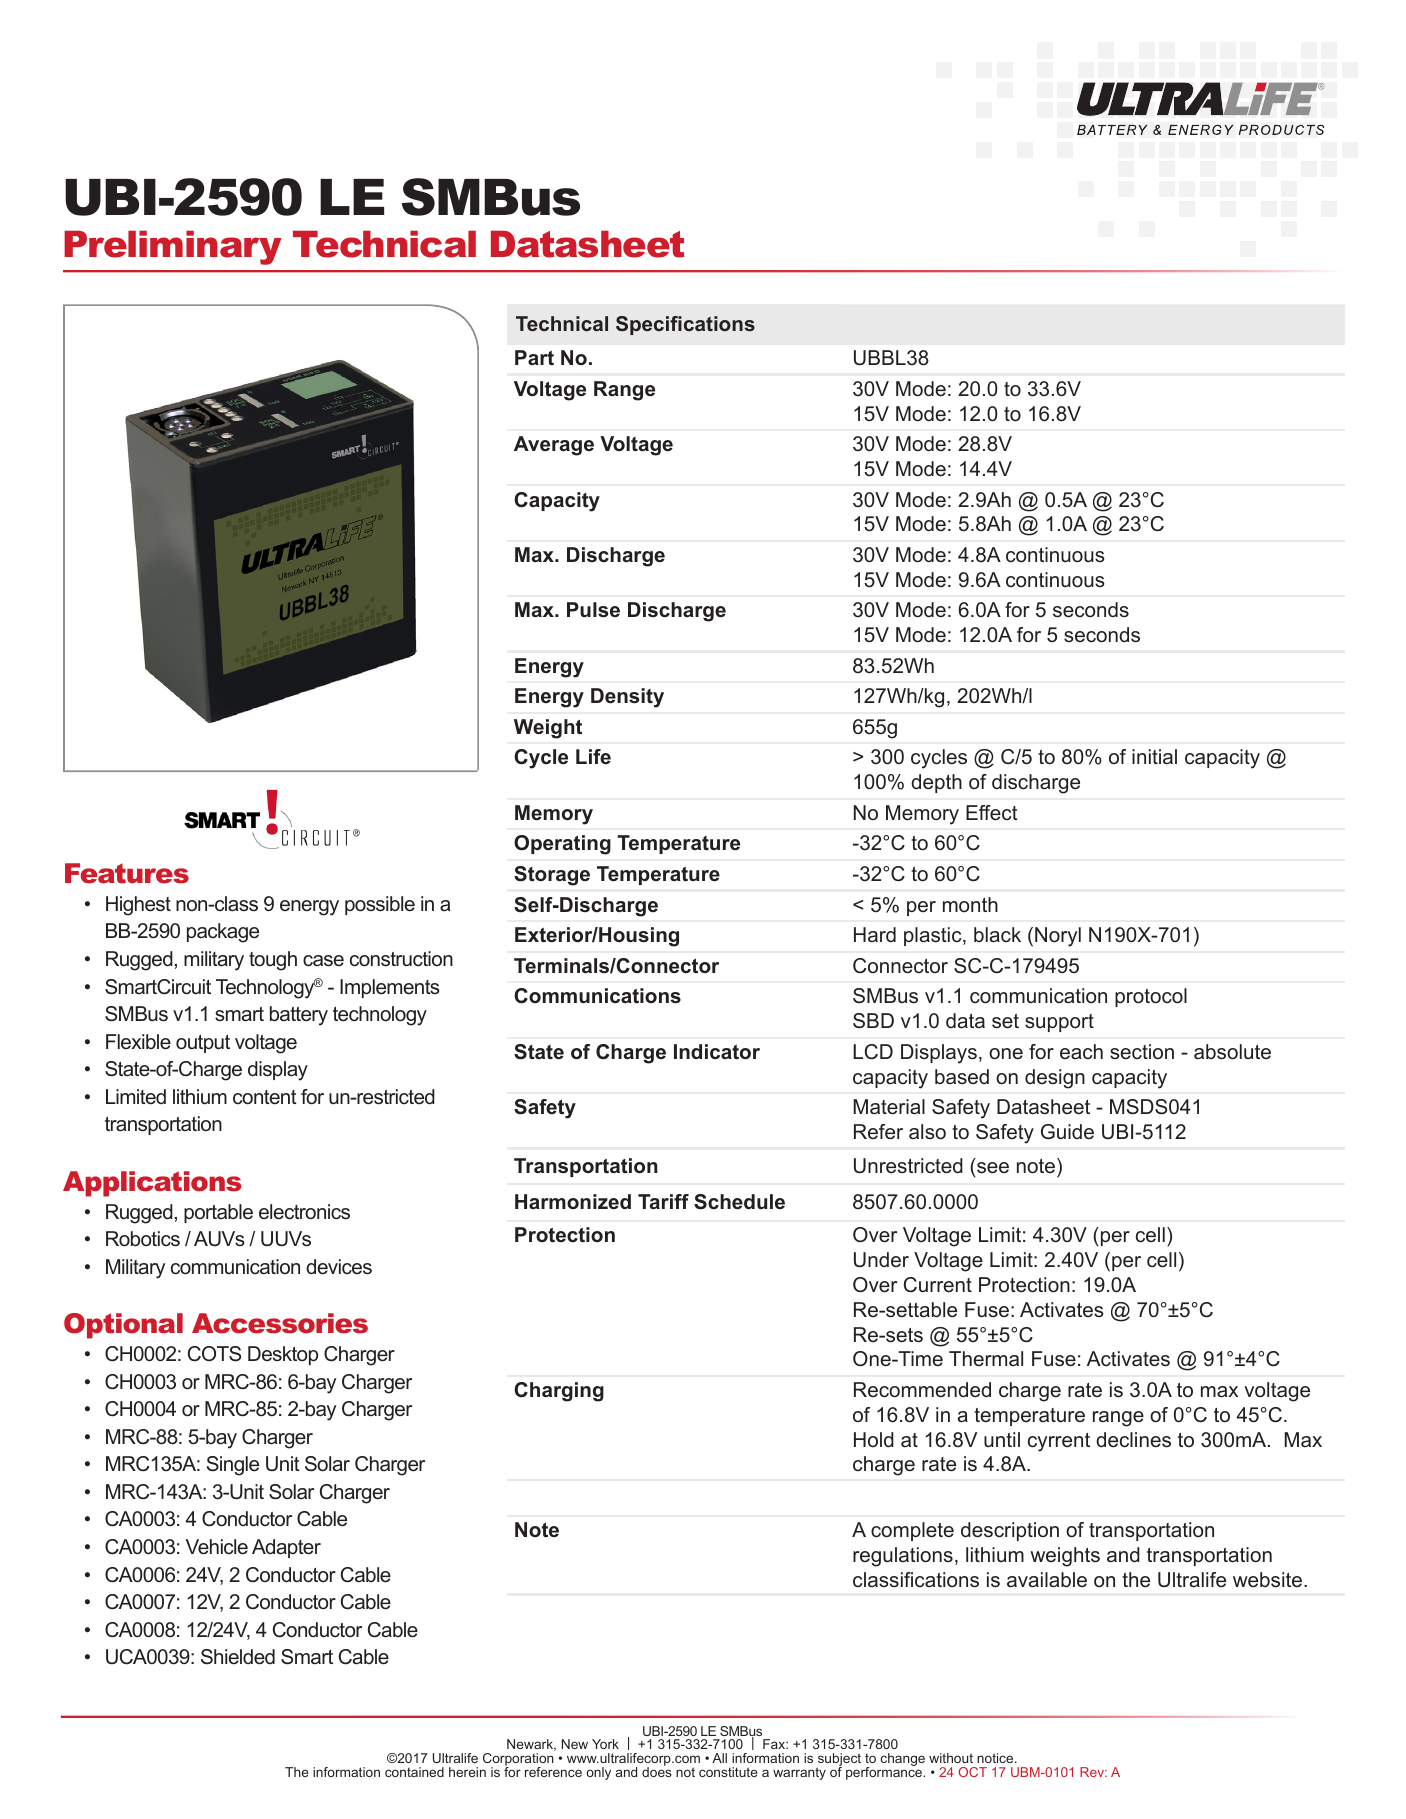  What do you see at coordinates (218, 1213) in the document?
I see `portable` at bounding box center [218, 1213].
